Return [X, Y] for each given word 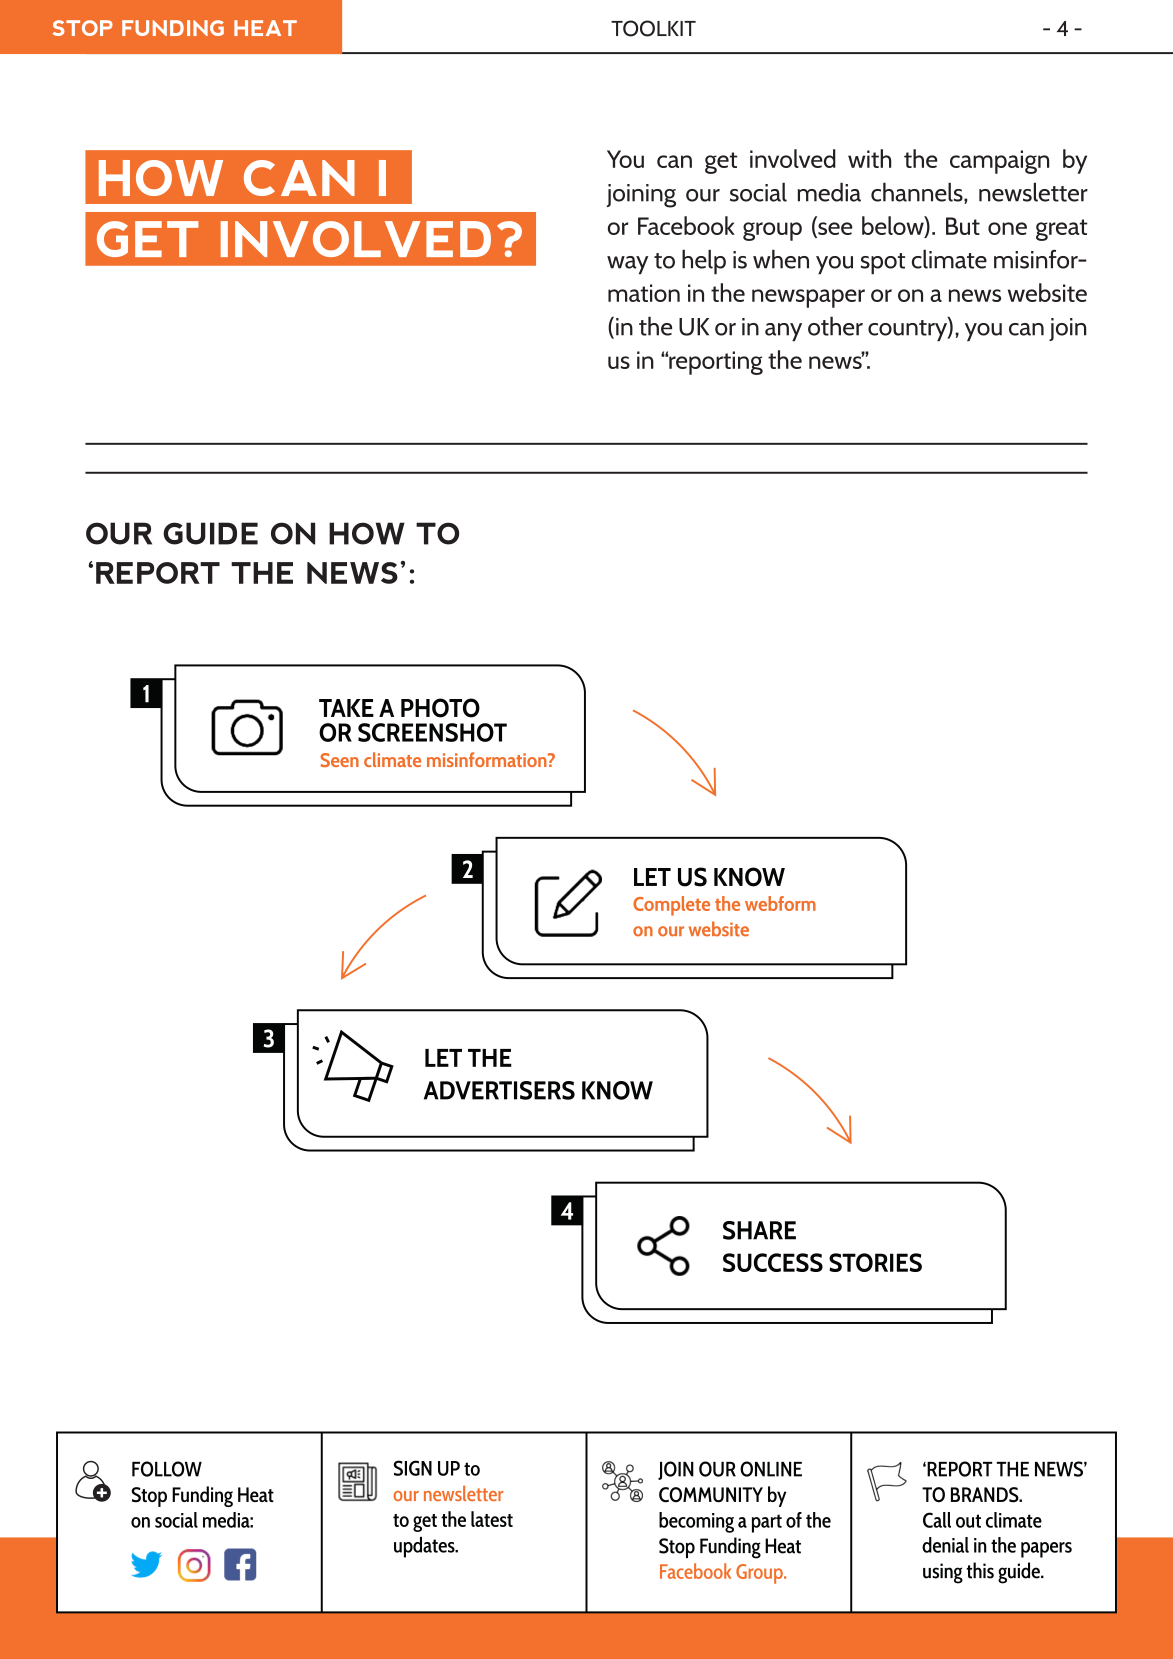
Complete [671, 906]
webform [780, 903]
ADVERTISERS [499, 1090]
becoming [696, 1522]
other [835, 326]
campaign [999, 162]
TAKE [346, 708]
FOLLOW [167, 1469]
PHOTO [440, 708]
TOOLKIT [653, 28]
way [627, 265]
